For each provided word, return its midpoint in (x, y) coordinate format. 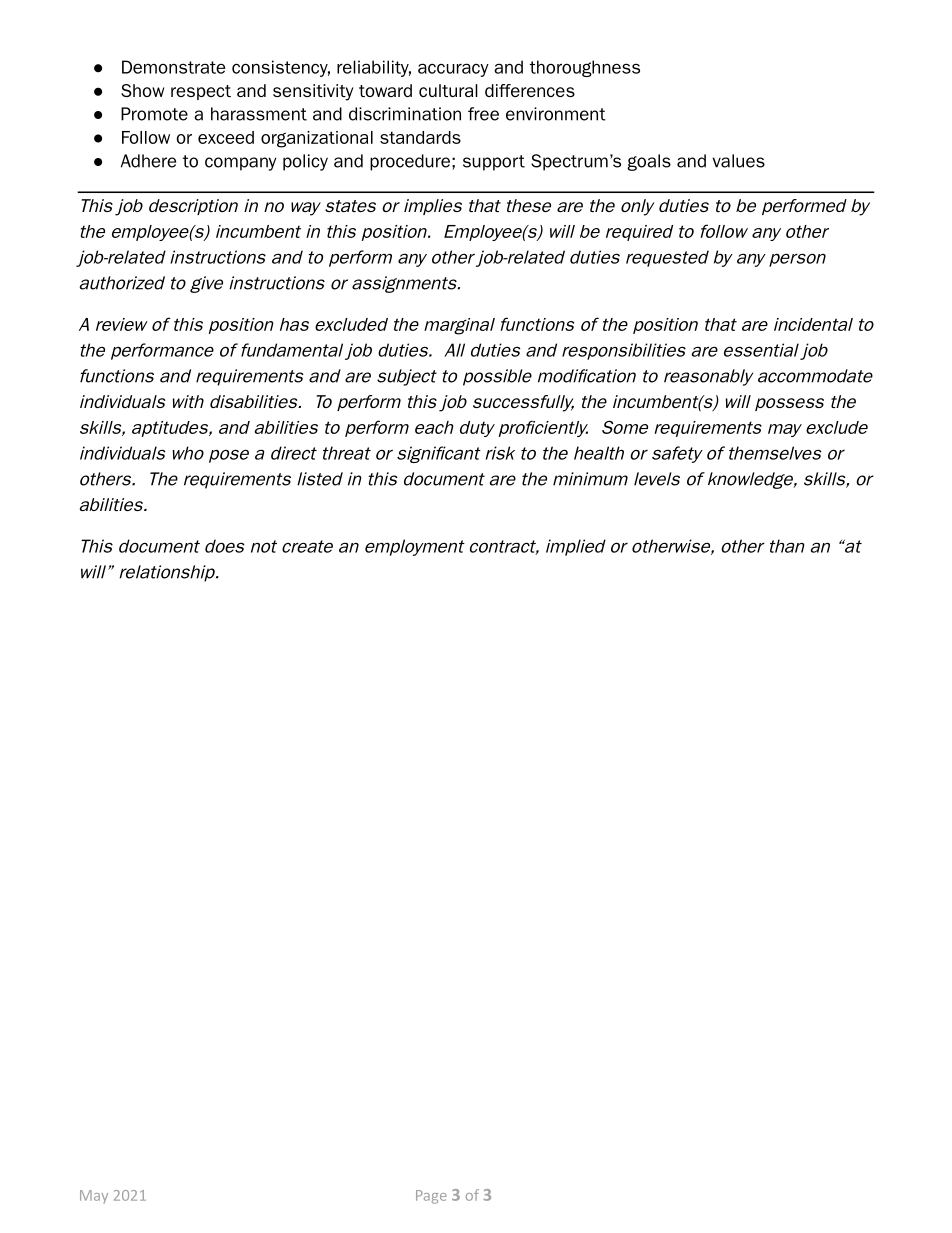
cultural (448, 90)
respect (201, 92)
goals (649, 162)
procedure (410, 162)
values (738, 161)
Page (431, 1197)
